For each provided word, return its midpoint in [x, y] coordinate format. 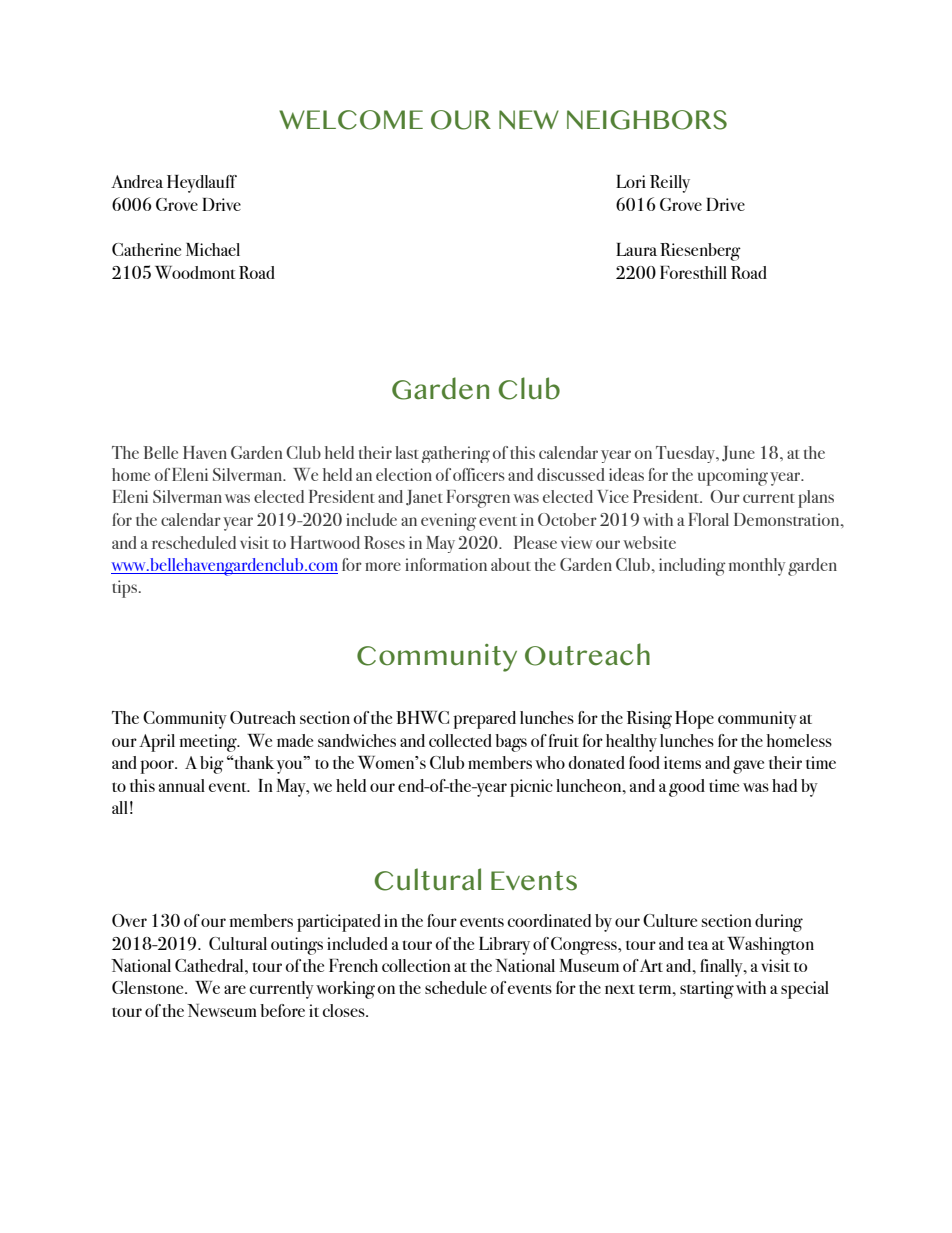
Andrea [137, 181]
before [282, 1010]
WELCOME [351, 120]
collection [416, 965]
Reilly [670, 184]
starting [707, 990]
